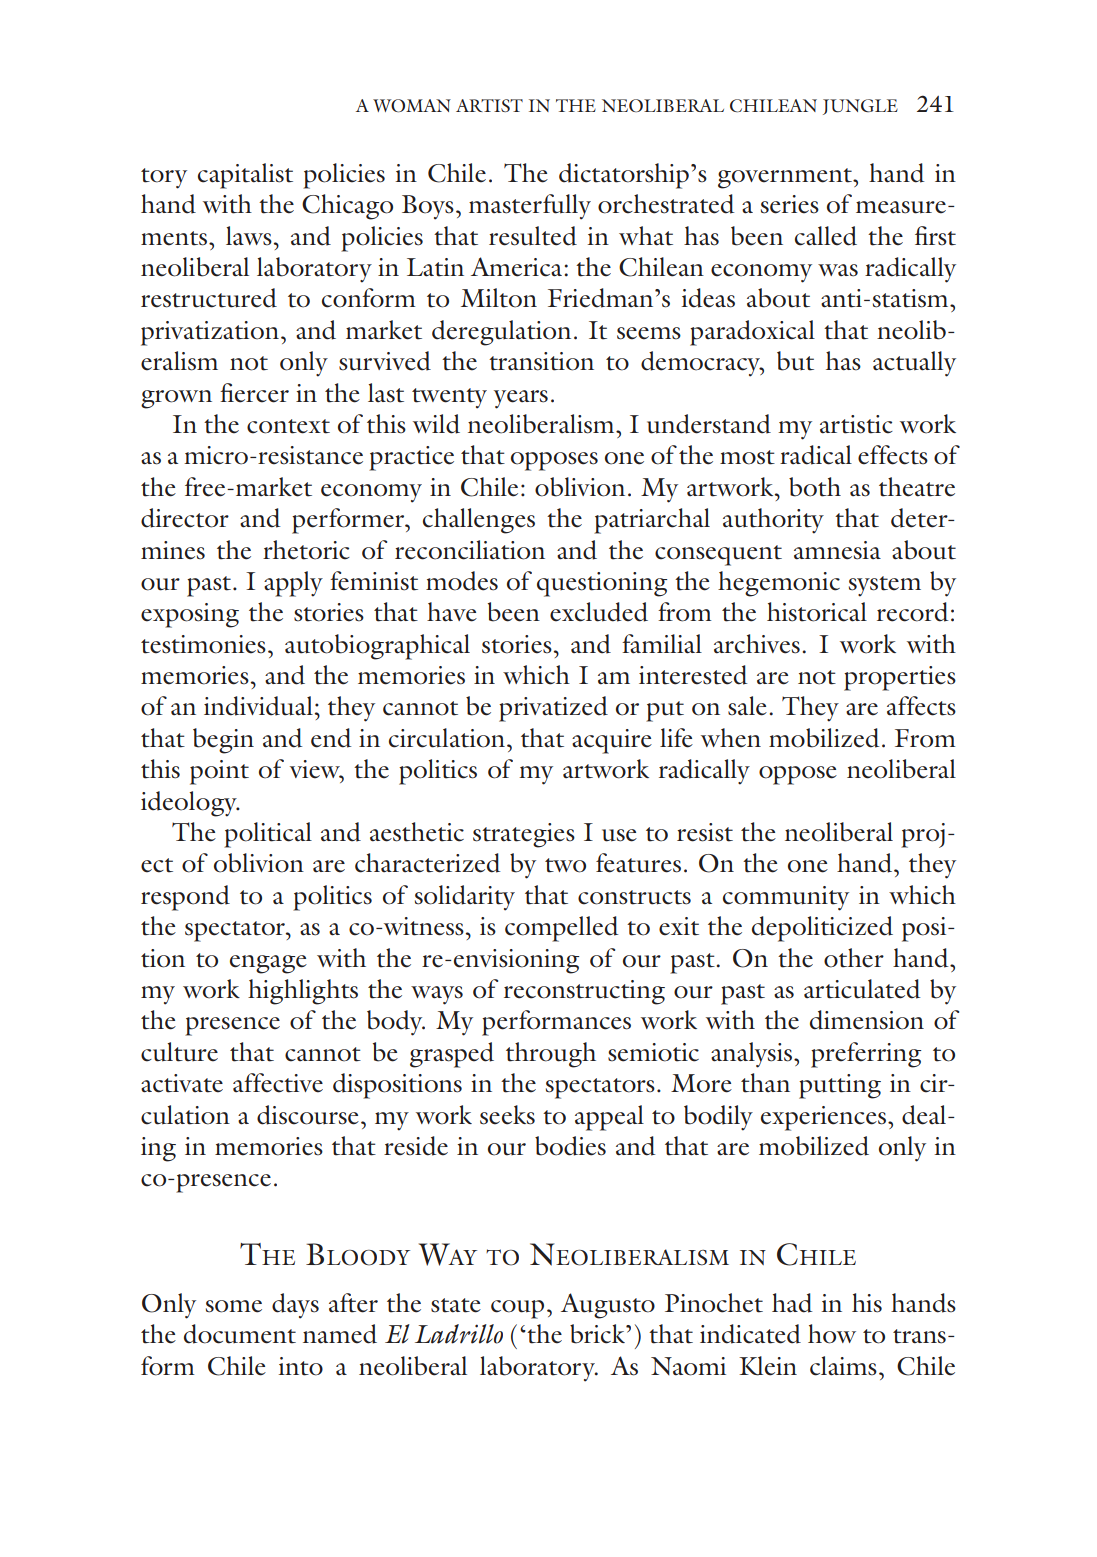  What do you see at coordinates (240, 1334) in the screenshot?
I see `document` at bounding box center [240, 1334].
